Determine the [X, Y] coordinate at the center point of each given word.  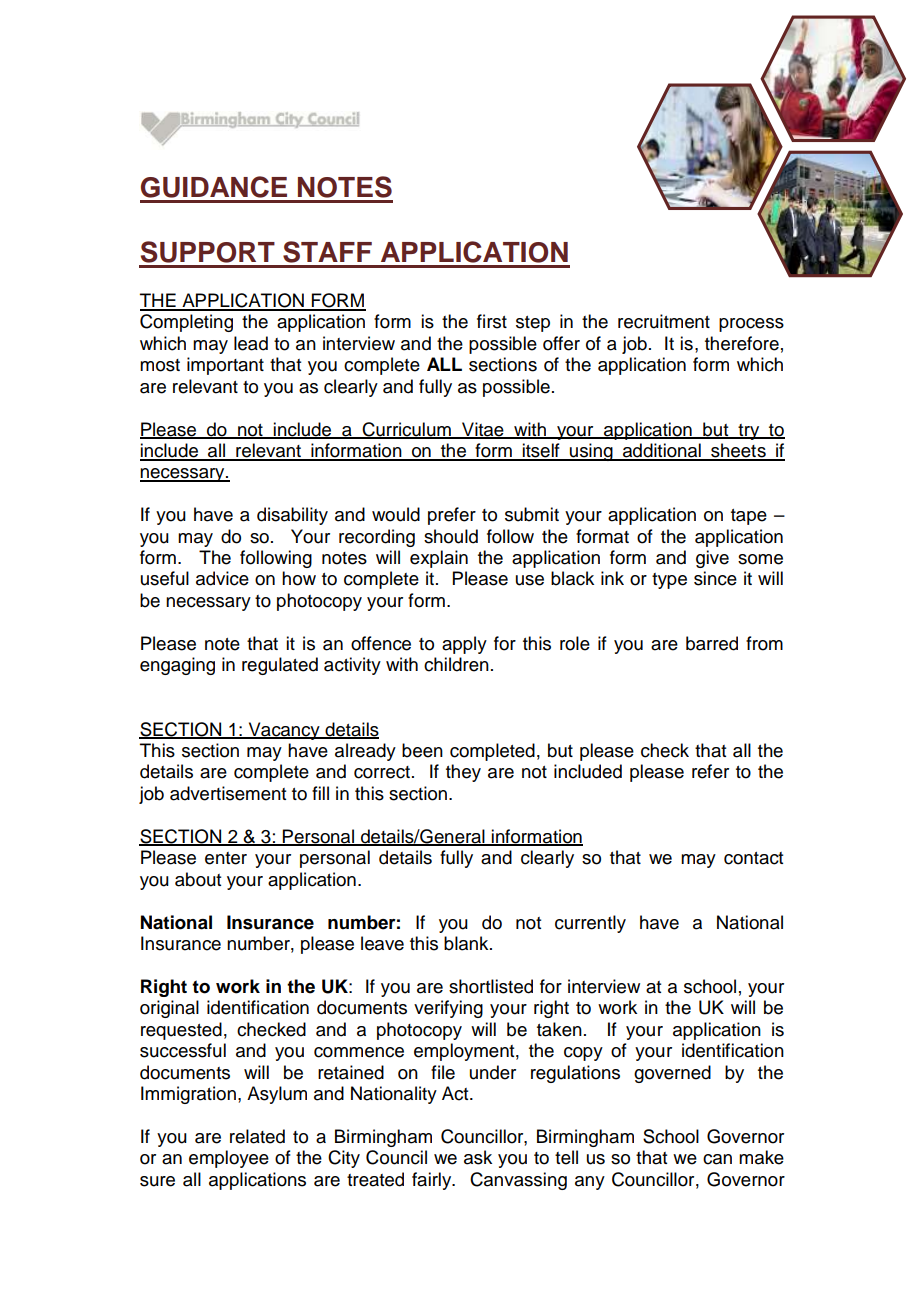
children [456, 664]
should [451, 536]
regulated [280, 666]
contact [753, 858]
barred [712, 643]
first [492, 321]
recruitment [664, 321]
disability [292, 516]
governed [672, 1074]
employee [229, 1159]
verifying [448, 1009]
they [463, 773]
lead [251, 343]
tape [749, 517]
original [169, 1009]
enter [226, 858]
